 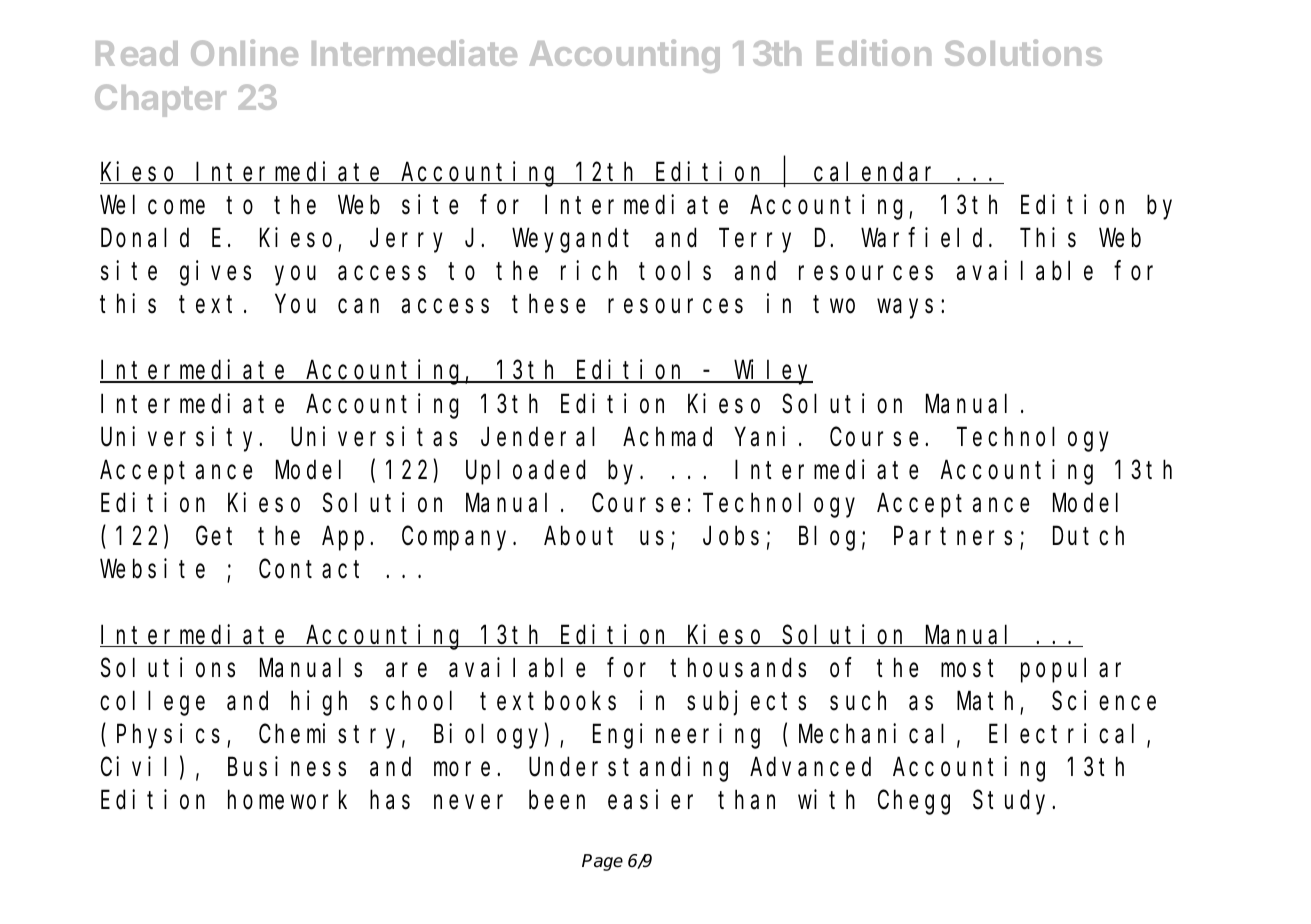 What do you see at coordinates (244, 52) in the image?
I see `Online` at bounding box center [244, 52].
